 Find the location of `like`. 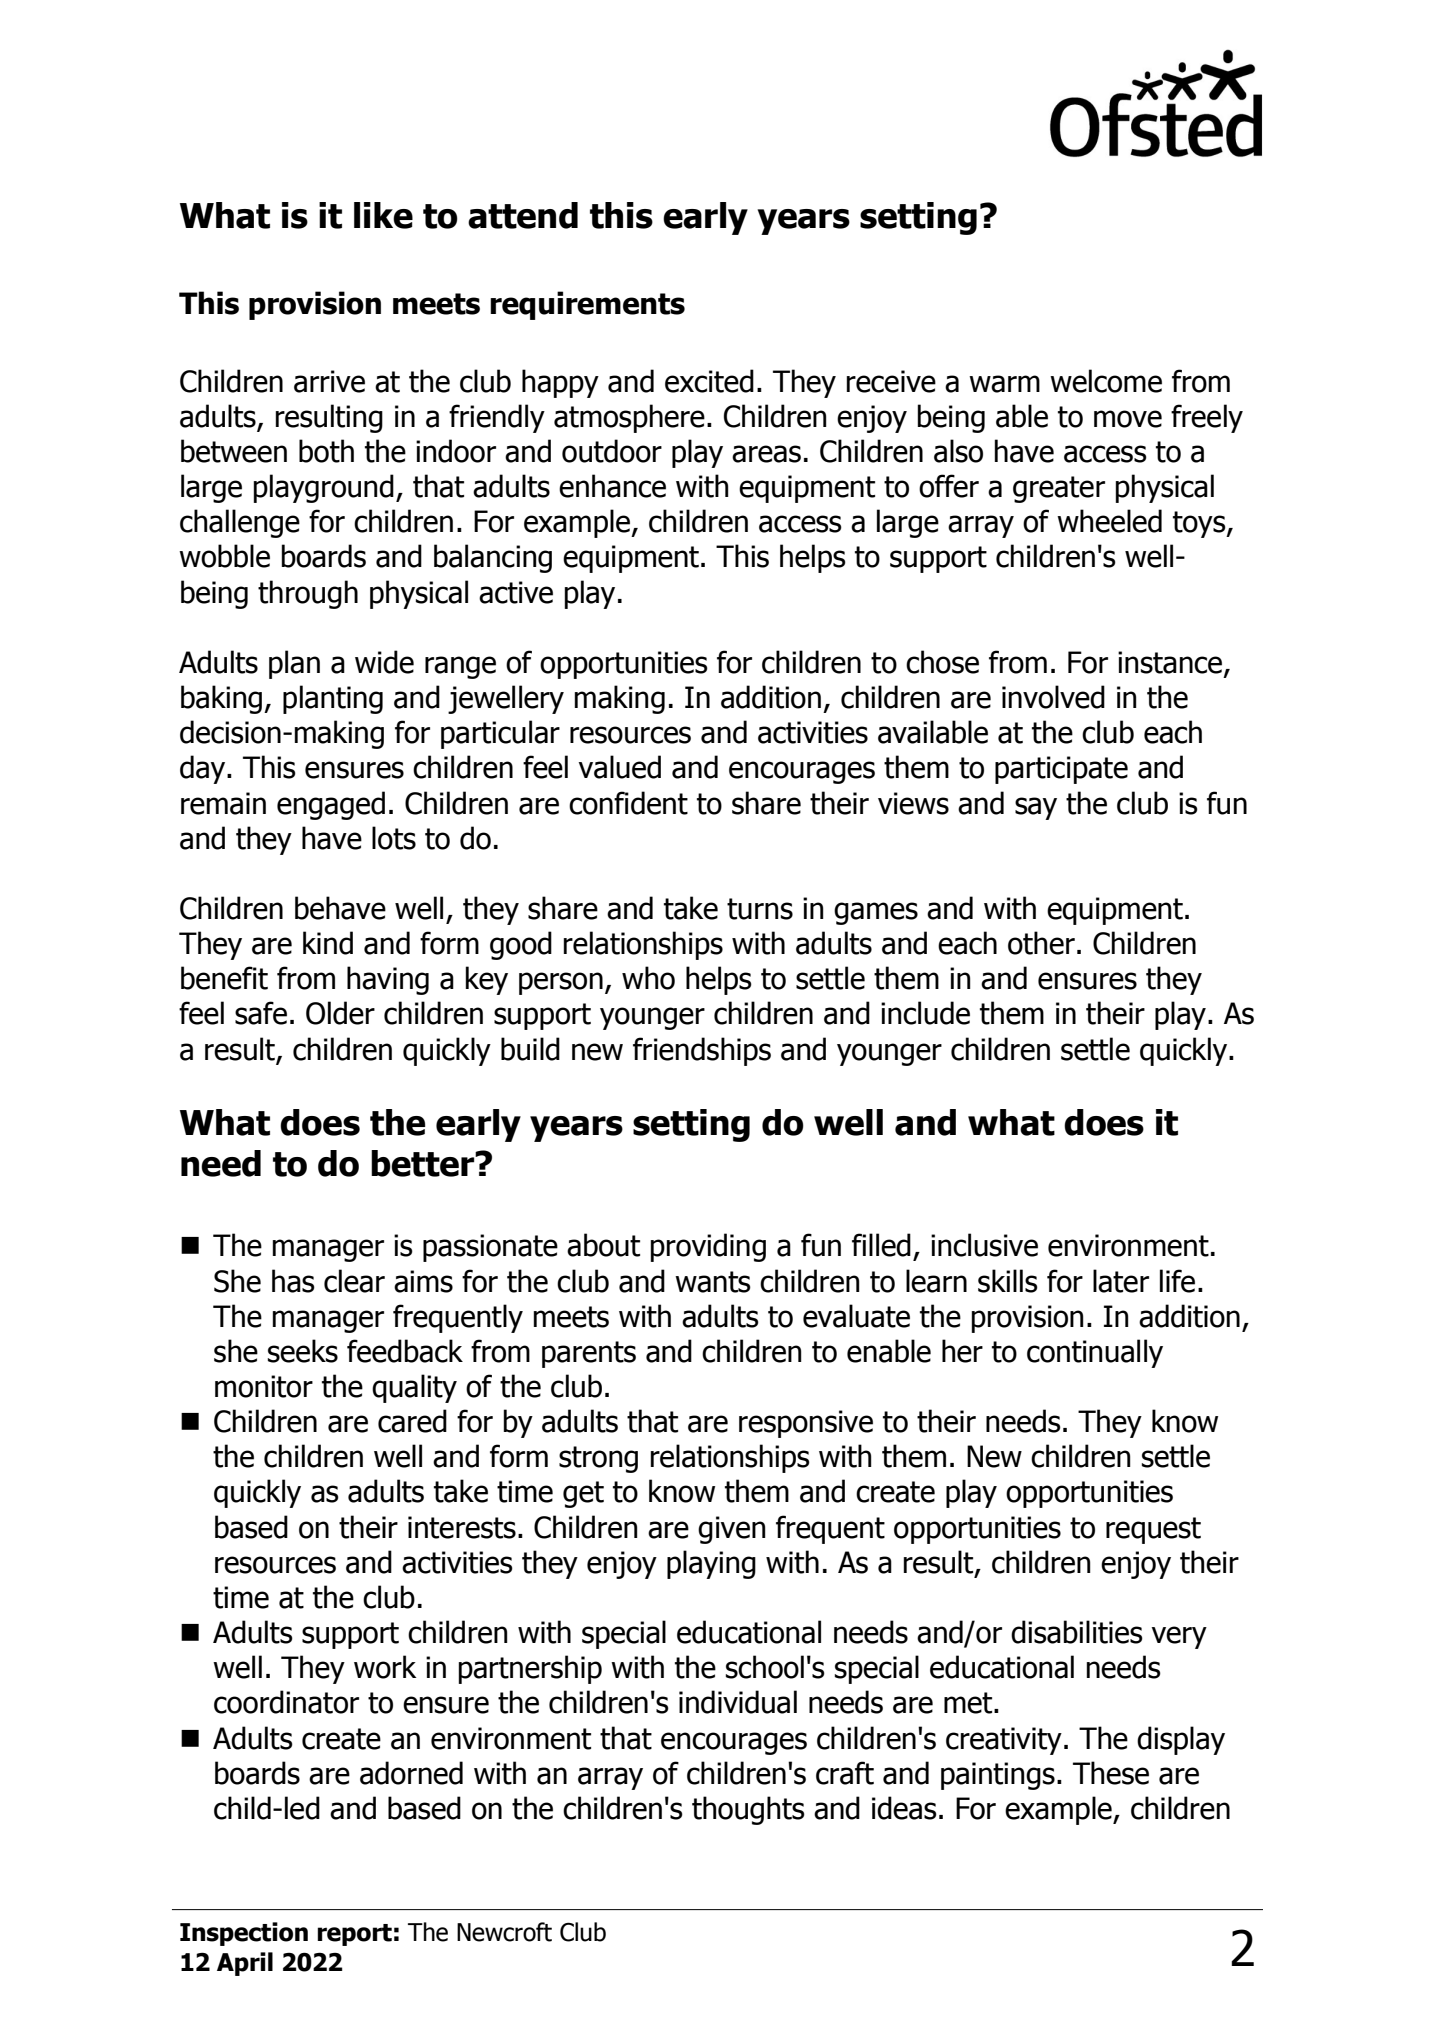

like is located at coordinates (383, 215).
